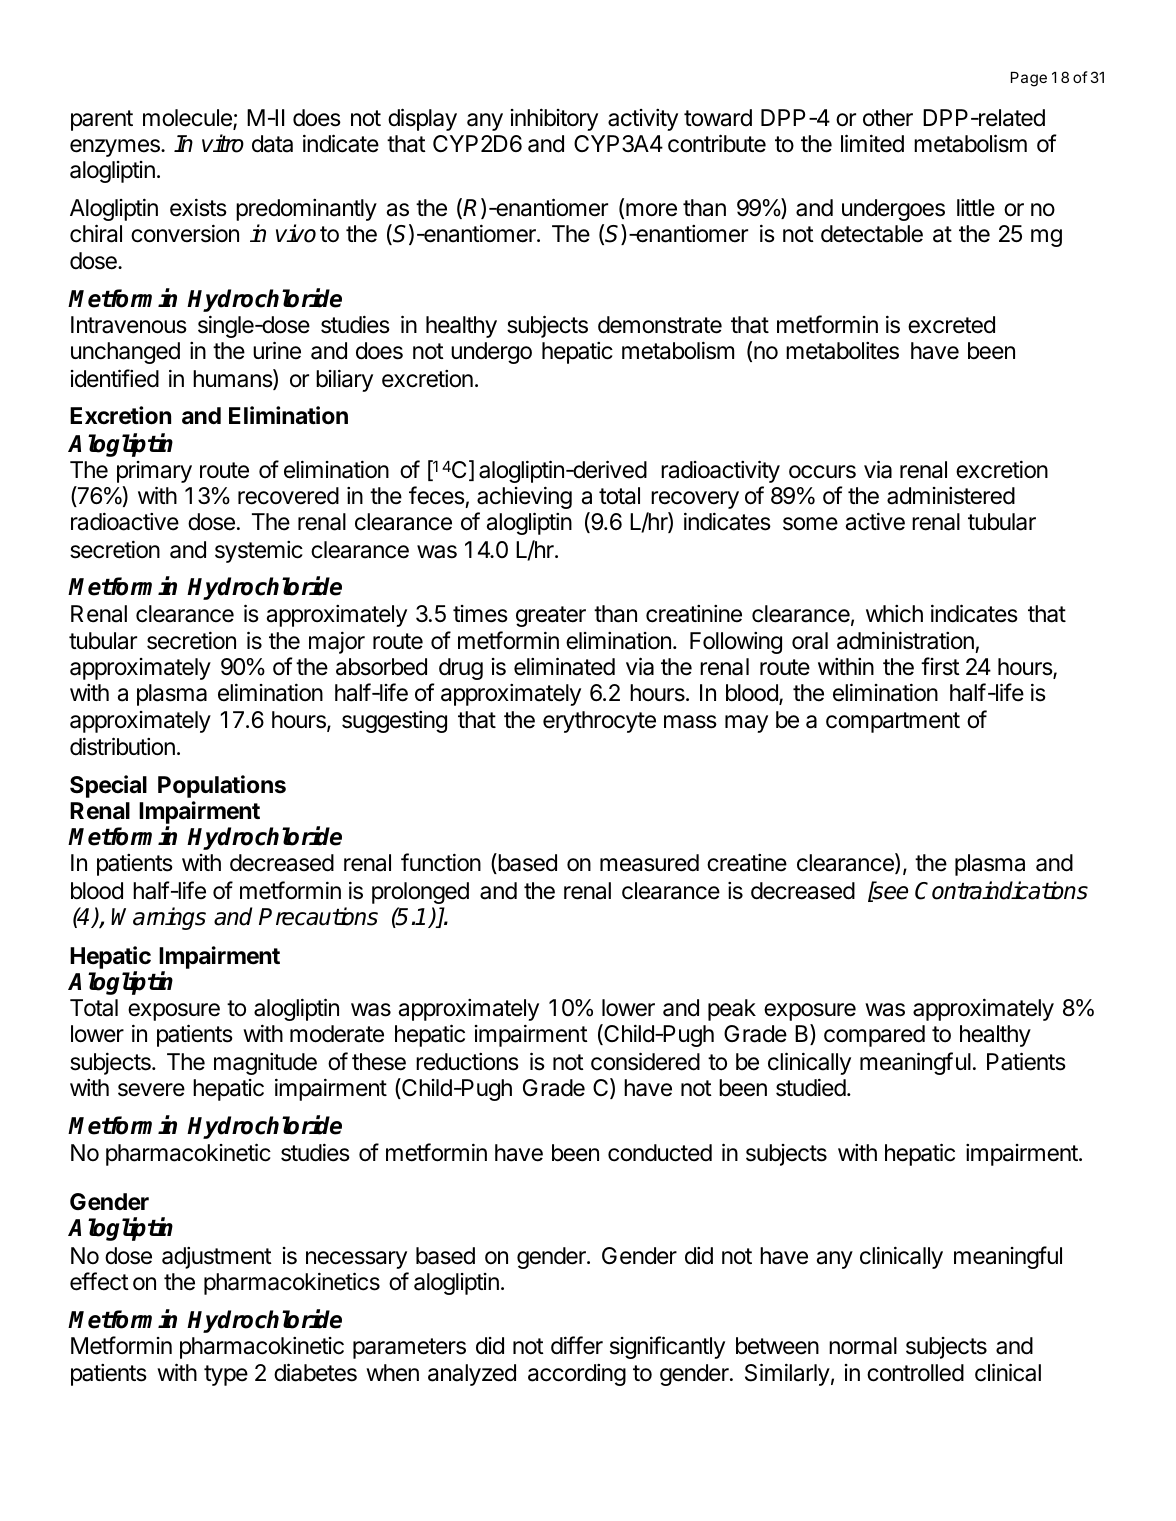  What do you see at coordinates (577, 1345) in the page?
I see `differ` at bounding box center [577, 1345].
